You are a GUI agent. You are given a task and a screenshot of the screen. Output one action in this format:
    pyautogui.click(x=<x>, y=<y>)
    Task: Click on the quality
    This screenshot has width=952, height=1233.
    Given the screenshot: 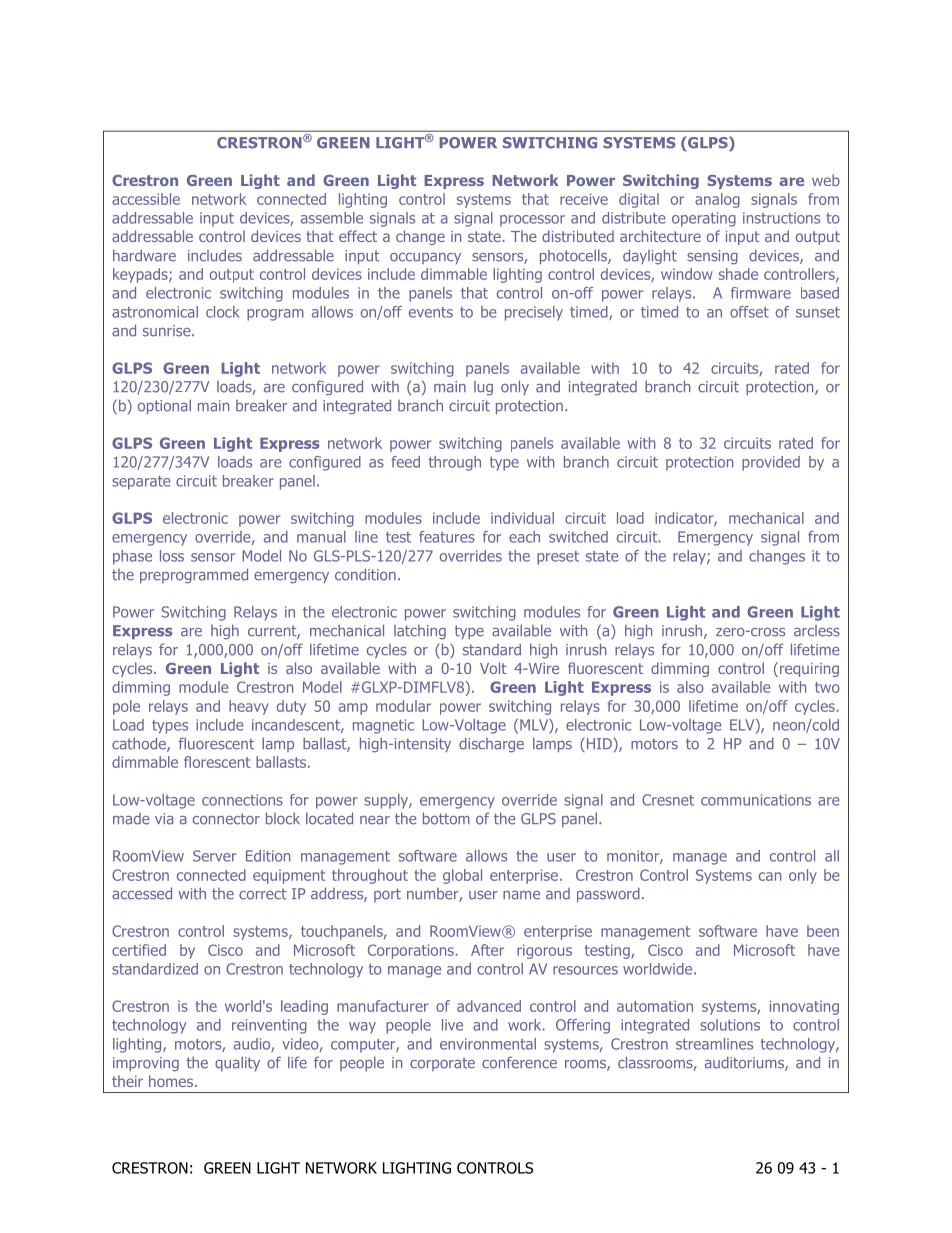 What is the action you would take?
    pyautogui.click(x=237, y=1063)
